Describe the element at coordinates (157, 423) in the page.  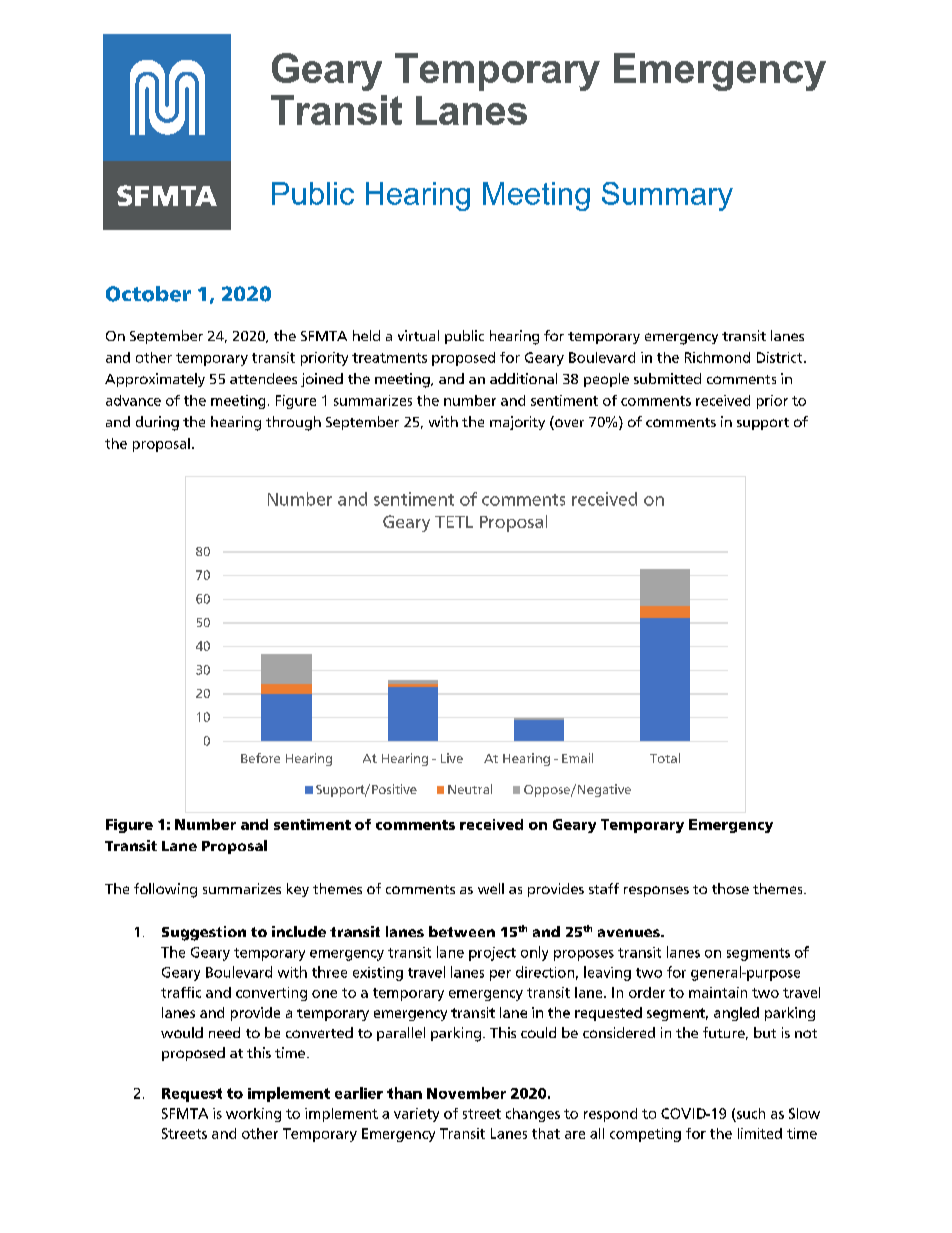
I see `during` at that location.
